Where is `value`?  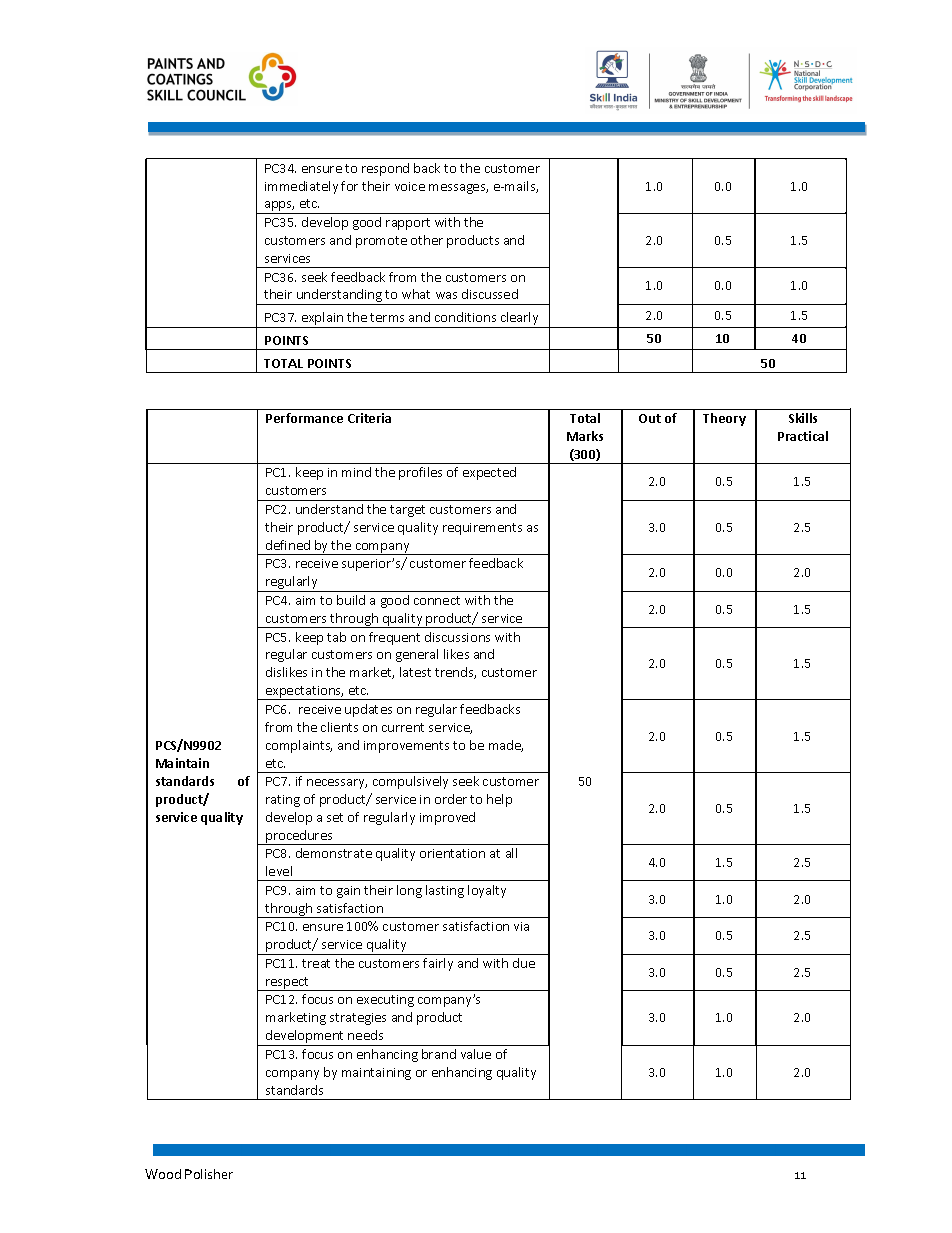
value is located at coordinates (476, 1054).
